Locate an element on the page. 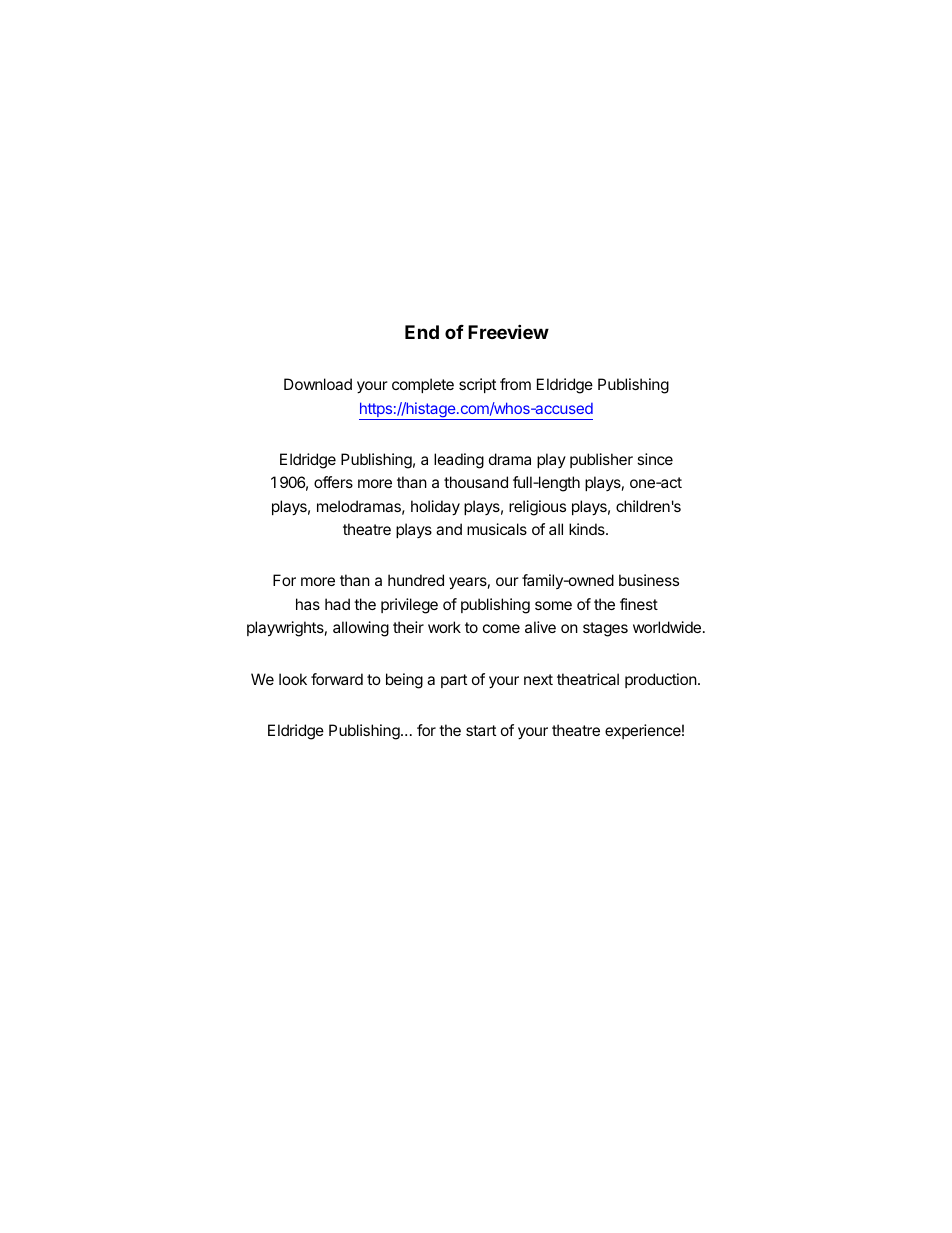  from is located at coordinates (515, 384).
